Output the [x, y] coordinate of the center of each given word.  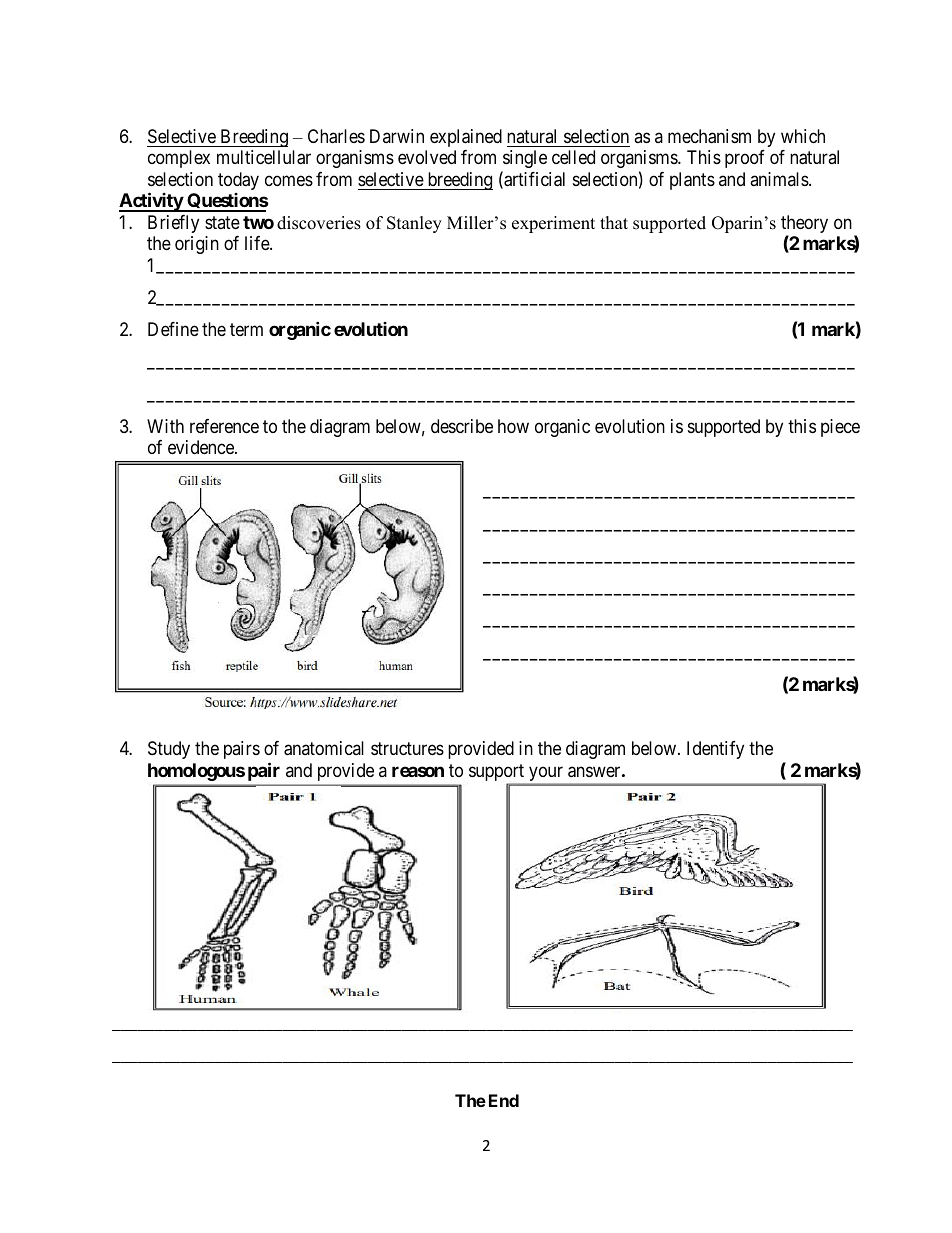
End [504, 1100]
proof [745, 159]
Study [169, 750]
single [524, 161]
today [238, 181]
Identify [715, 750]
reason [418, 771]
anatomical [324, 748]
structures [407, 749]
